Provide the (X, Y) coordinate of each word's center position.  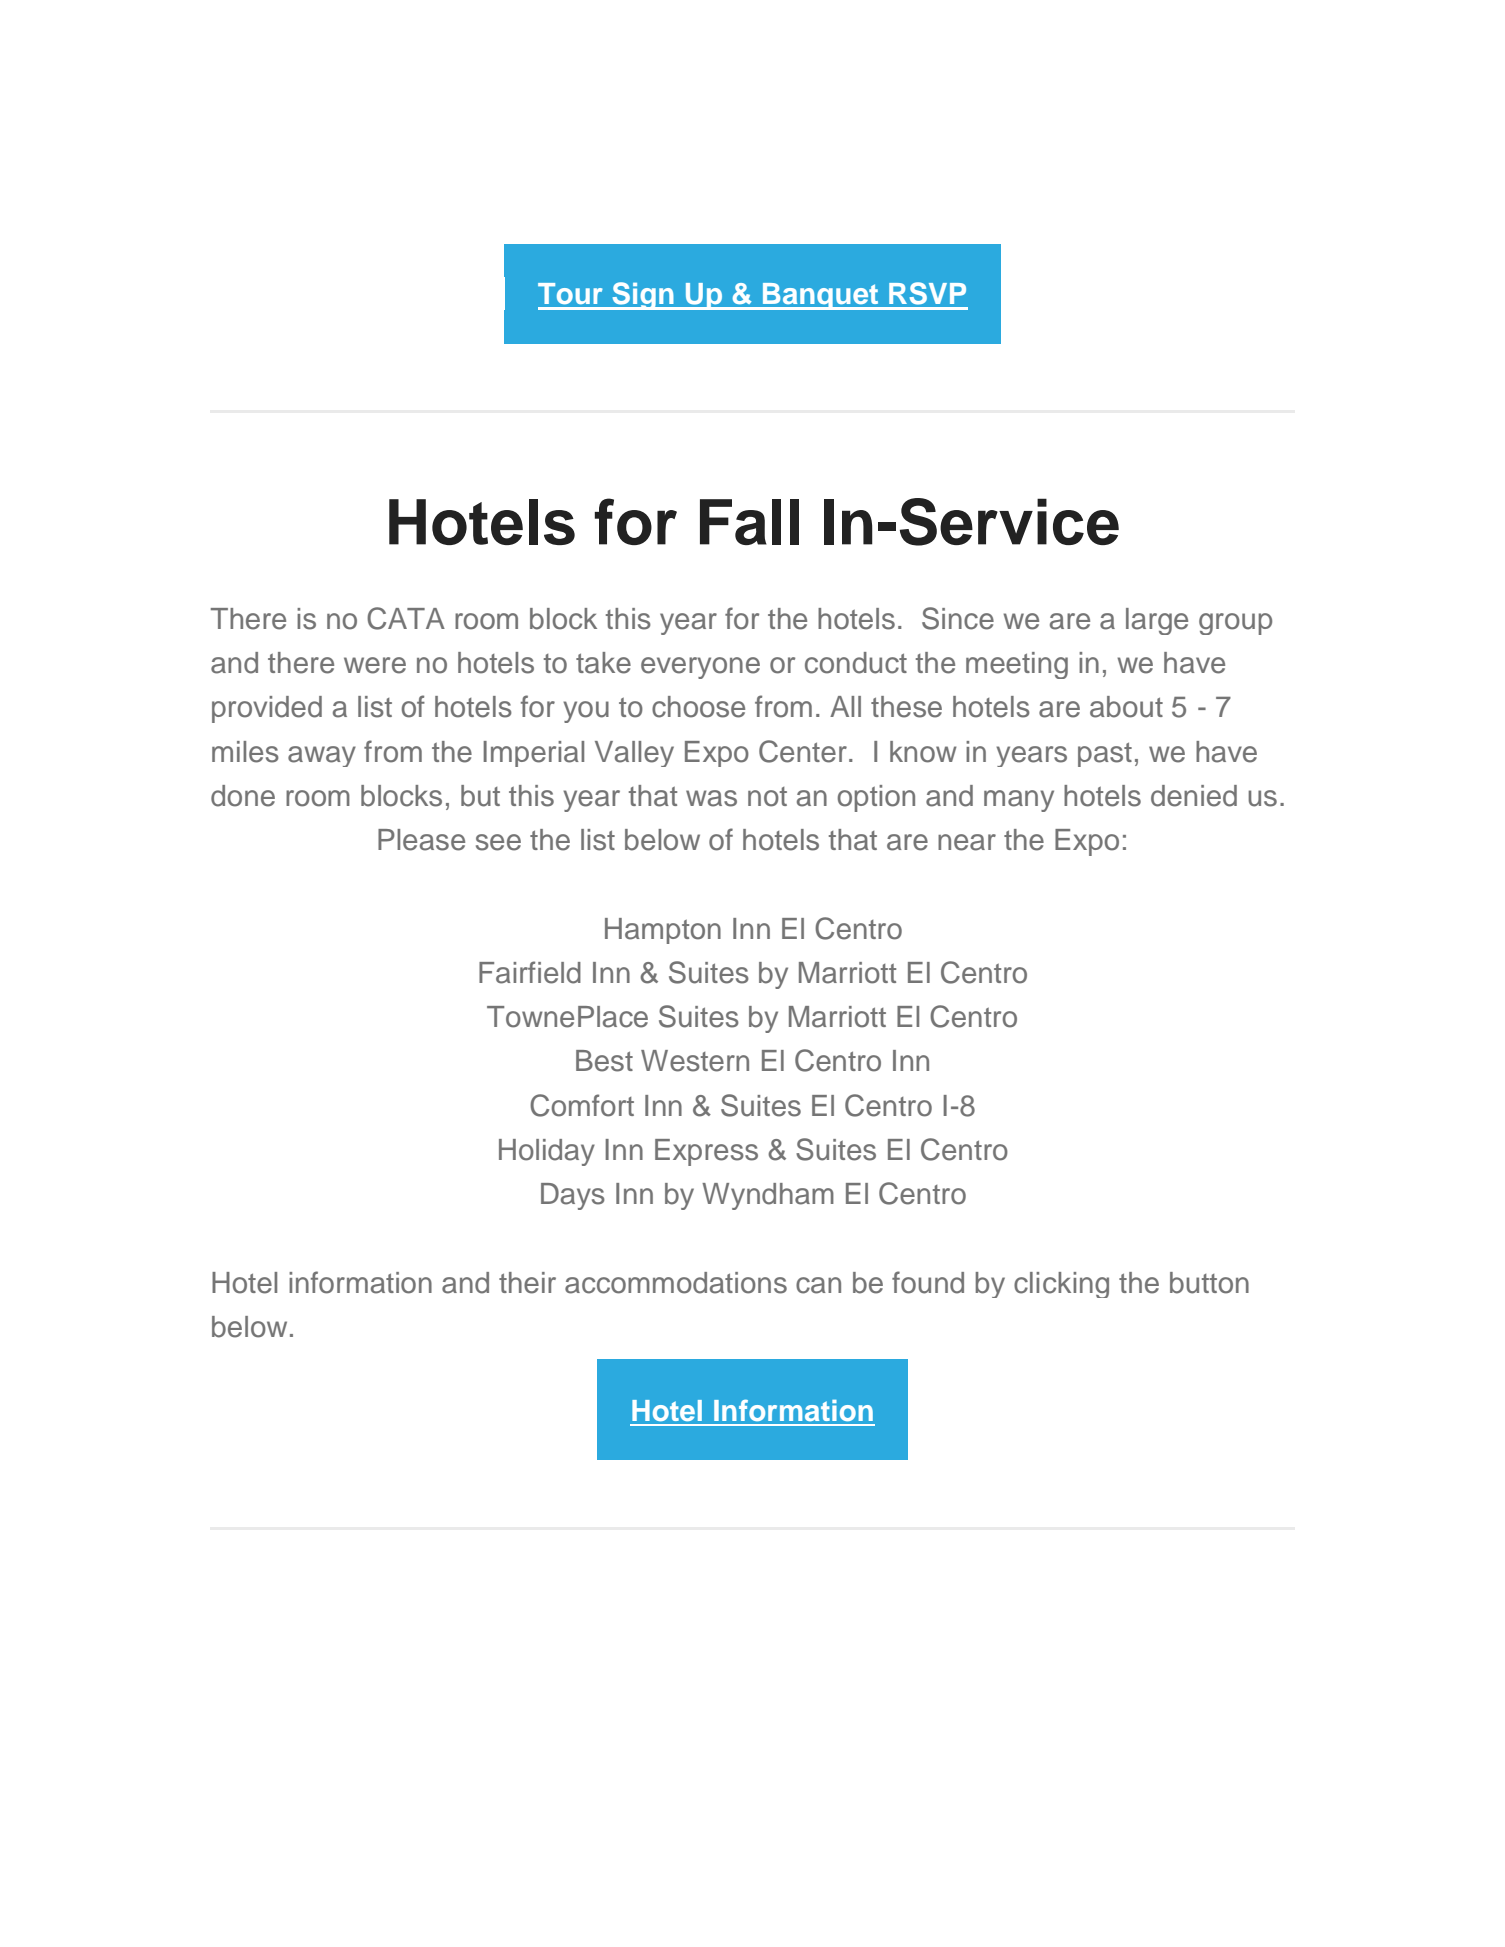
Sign (643, 296)
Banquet (821, 296)
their (527, 1283)
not (767, 797)
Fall (749, 522)
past (1105, 754)
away (322, 756)
